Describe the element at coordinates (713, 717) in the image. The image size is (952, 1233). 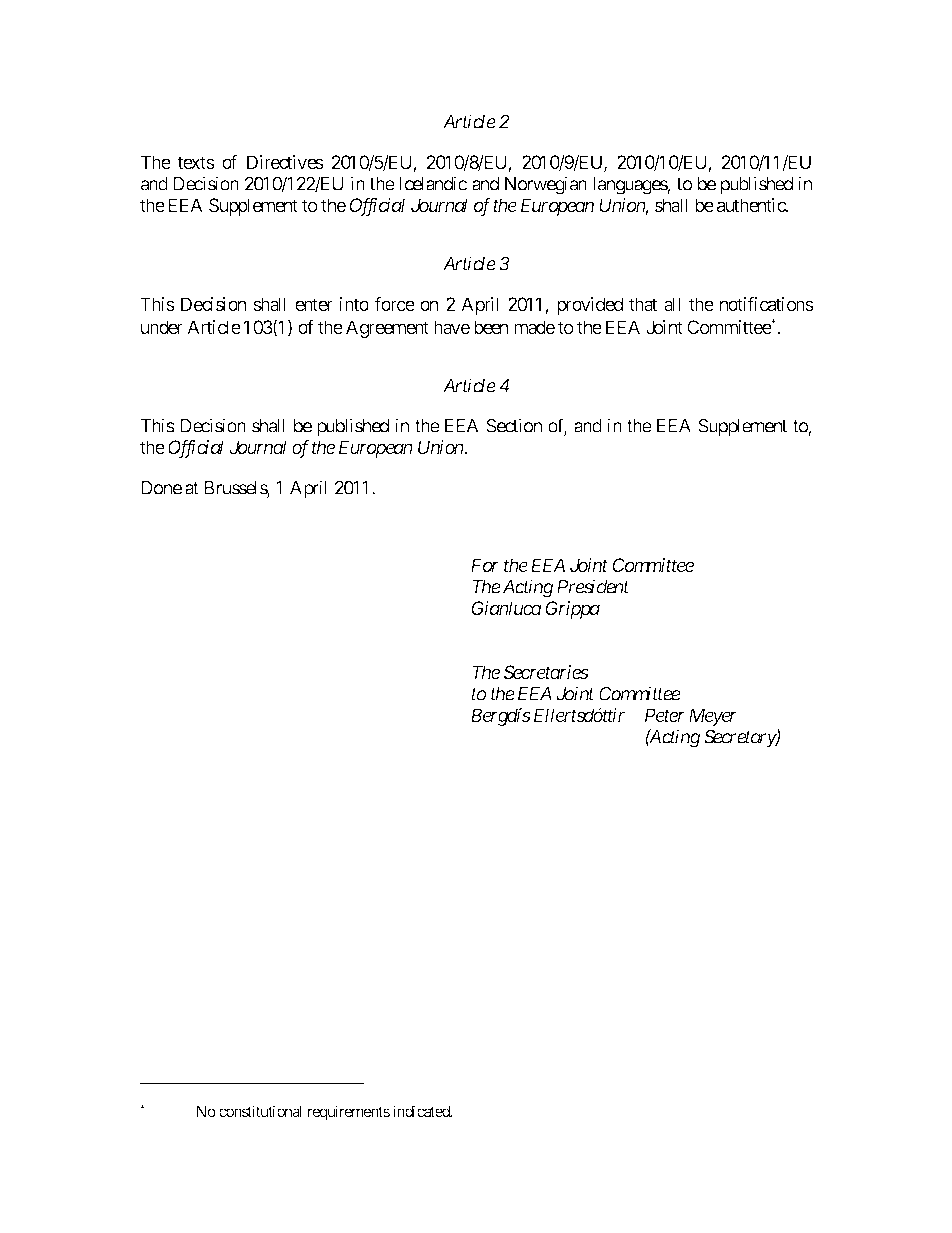
I see `Meyer` at that location.
